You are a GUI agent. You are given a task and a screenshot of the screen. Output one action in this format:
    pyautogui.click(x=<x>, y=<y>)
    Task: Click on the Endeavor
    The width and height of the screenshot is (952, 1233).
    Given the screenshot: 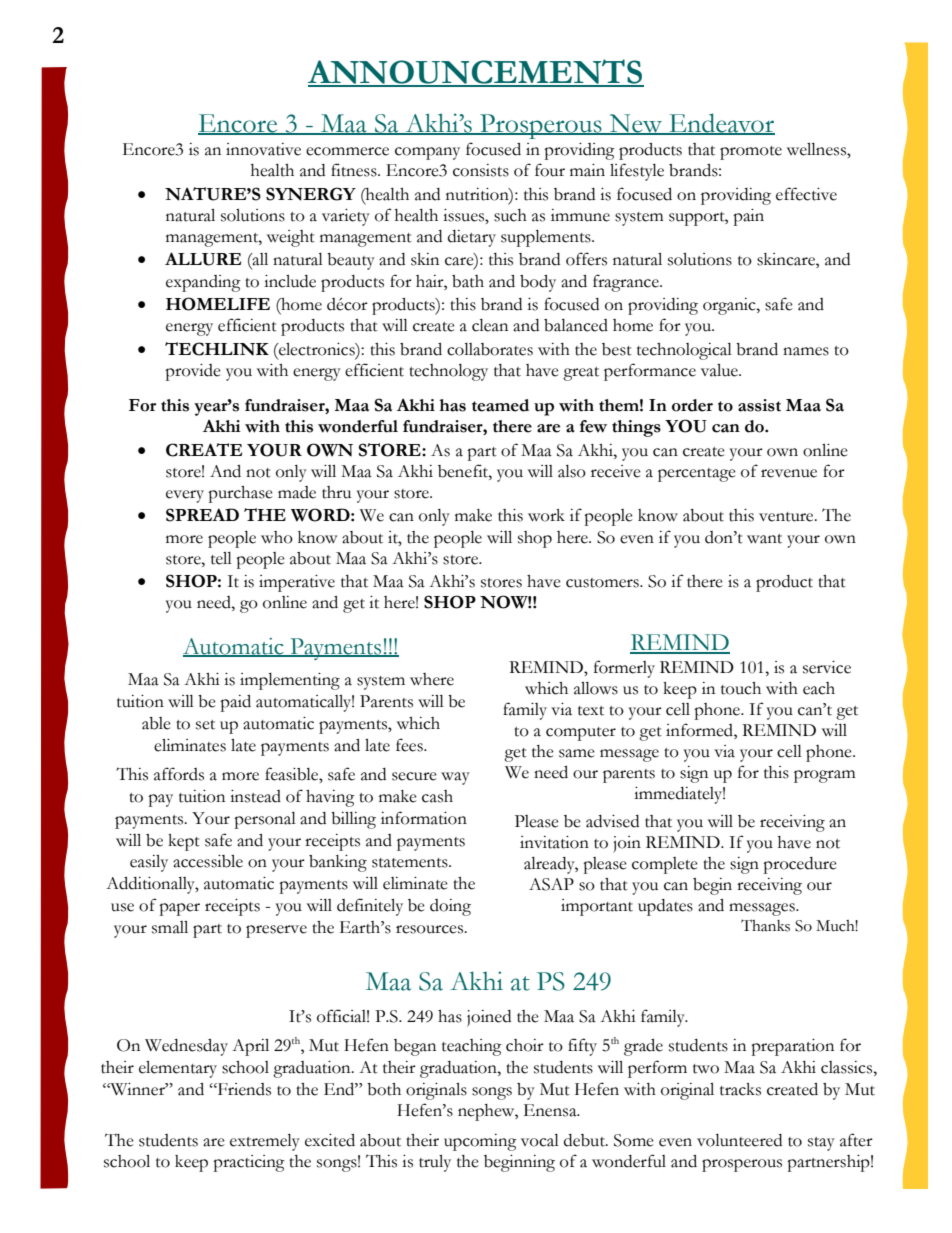 What is the action you would take?
    pyautogui.click(x=721, y=124)
